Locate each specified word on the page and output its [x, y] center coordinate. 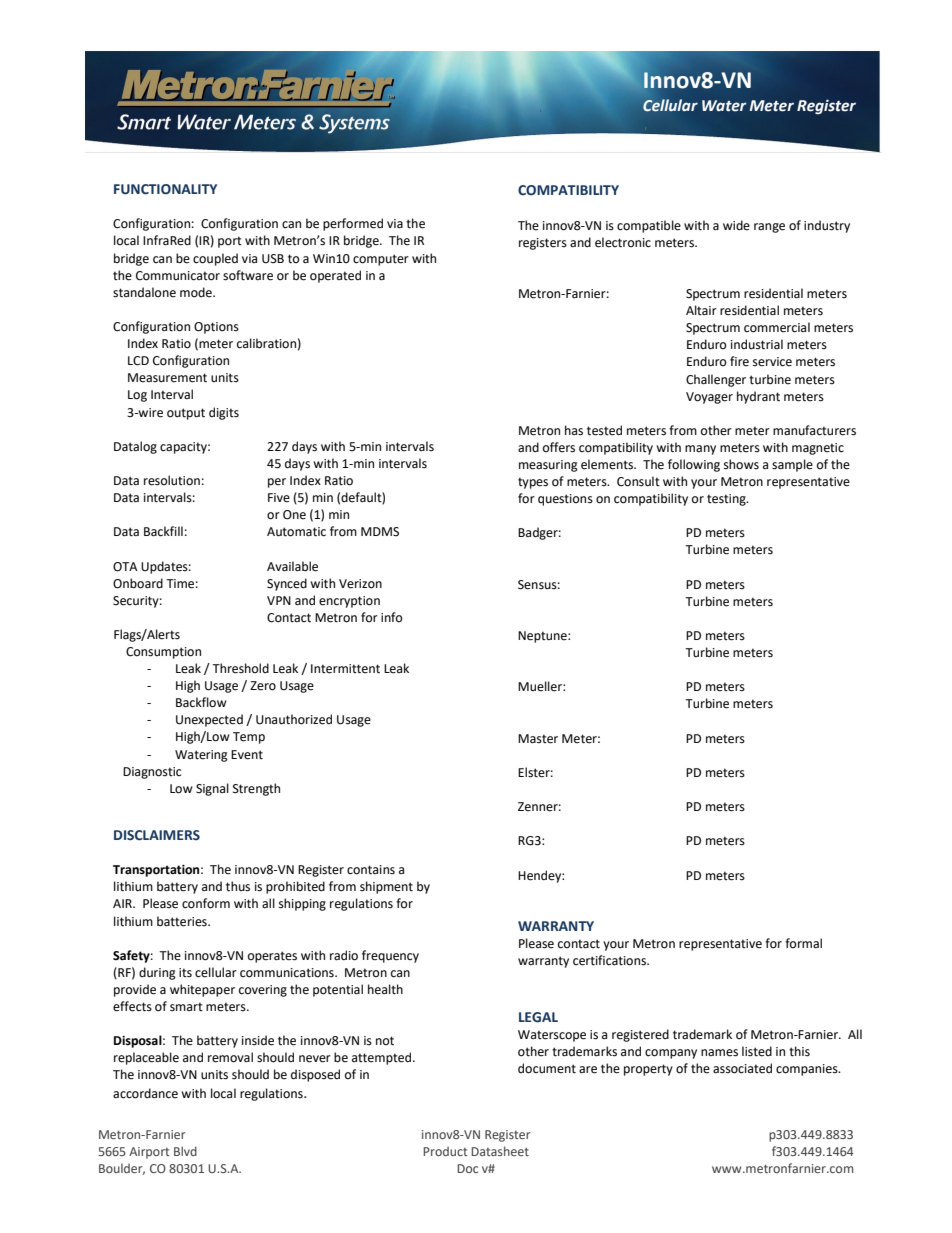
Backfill [163, 531]
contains [371, 870]
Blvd [185, 1151]
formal [803, 943]
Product [445, 1151]
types [533, 483]
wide [736, 225]
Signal [212, 789]
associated [742, 1068]
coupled [215, 259]
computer [381, 260]
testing [727, 500]
